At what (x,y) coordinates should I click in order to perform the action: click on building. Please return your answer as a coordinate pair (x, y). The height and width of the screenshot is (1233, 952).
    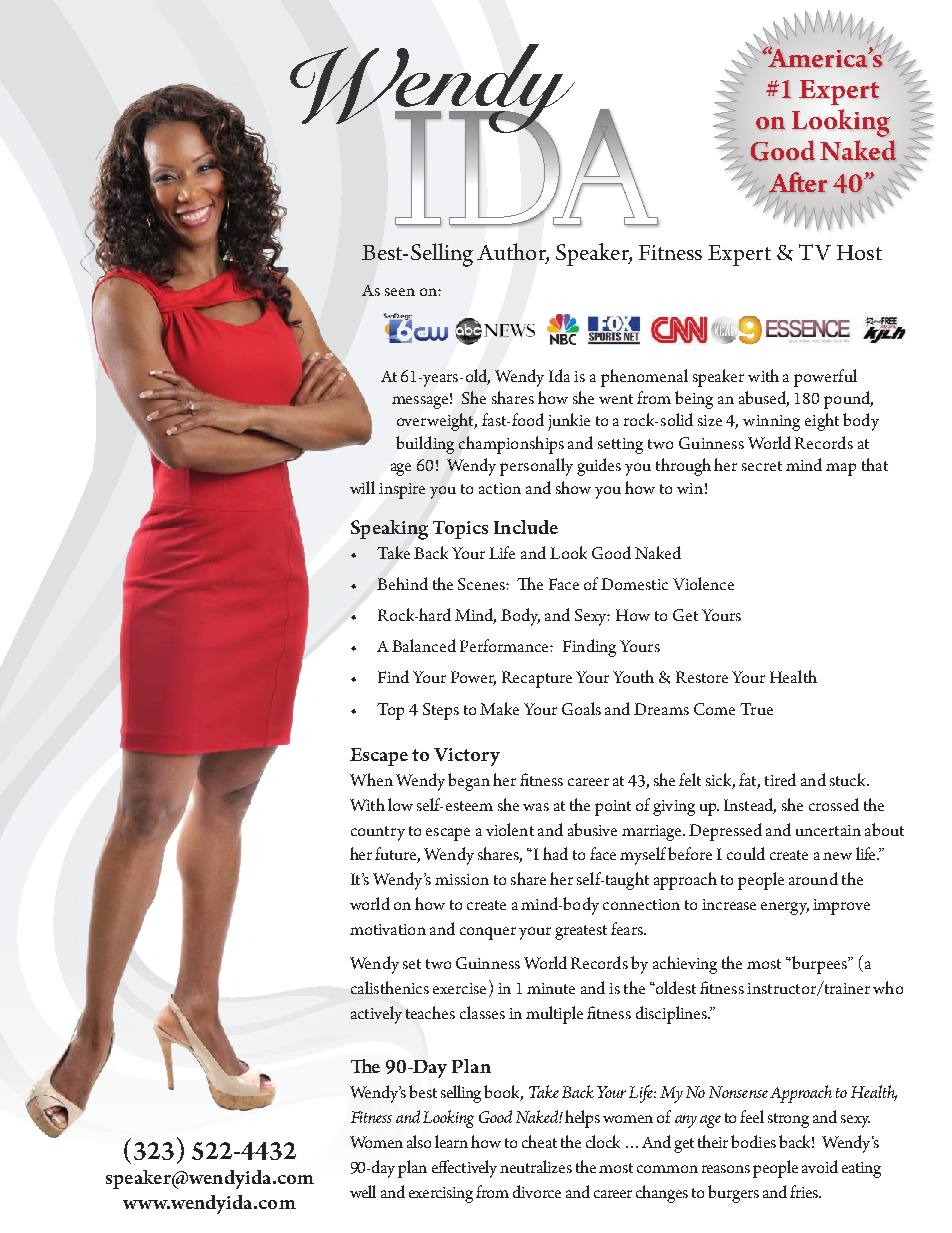
    Looking at the image, I should click on (425, 445).
